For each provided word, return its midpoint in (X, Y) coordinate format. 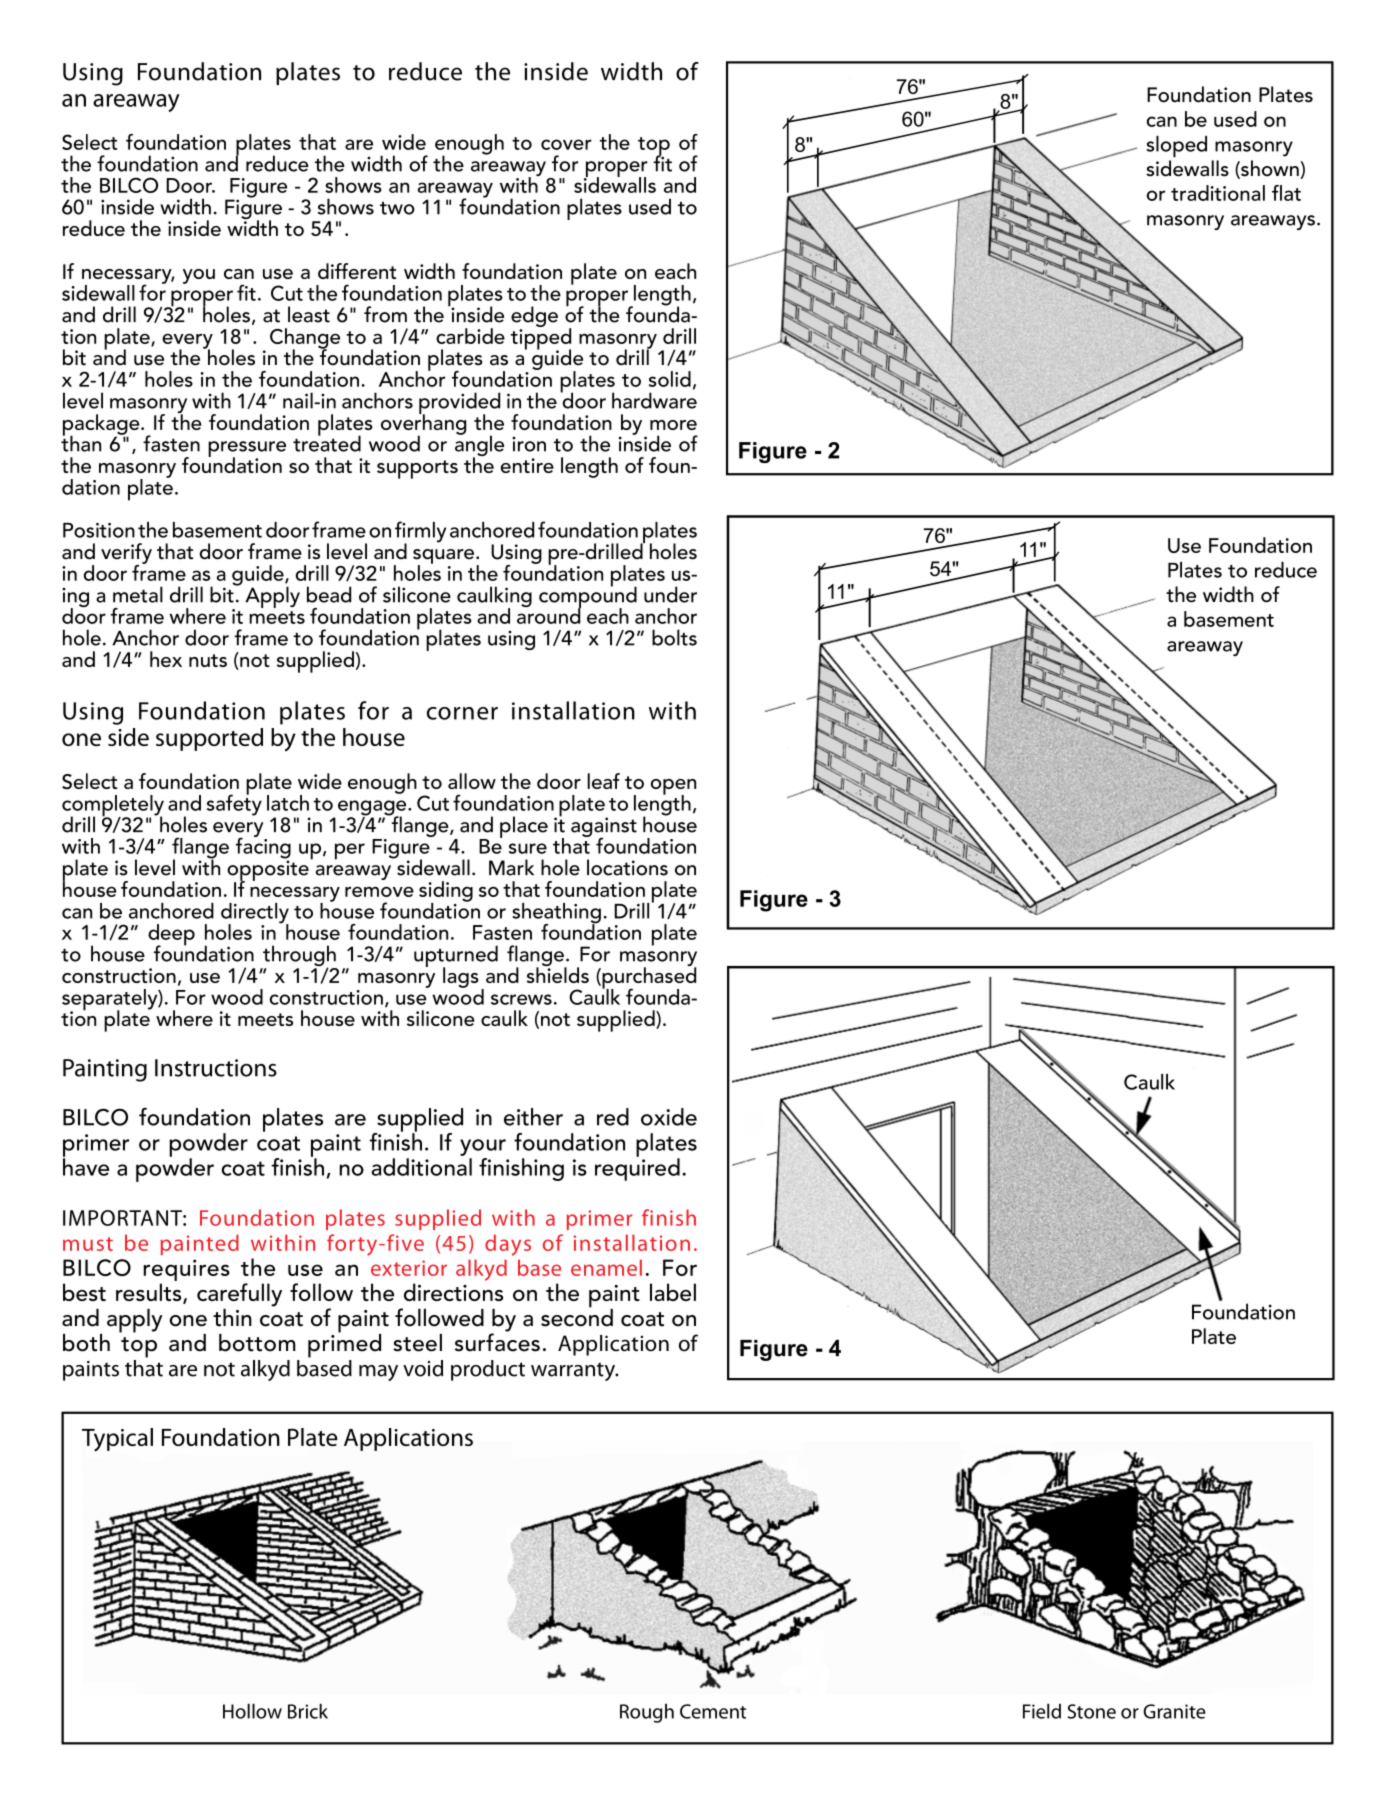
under (670, 594)
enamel (606, 1267)
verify (126, 554)
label (673, 1292)
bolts (674, 637)
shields (558, 974)
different (357, 271)
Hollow (252, 1711)
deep (171, 936)
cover (566, 144)
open (673, 788)
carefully (239, 1295)
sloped (1177, 146)
